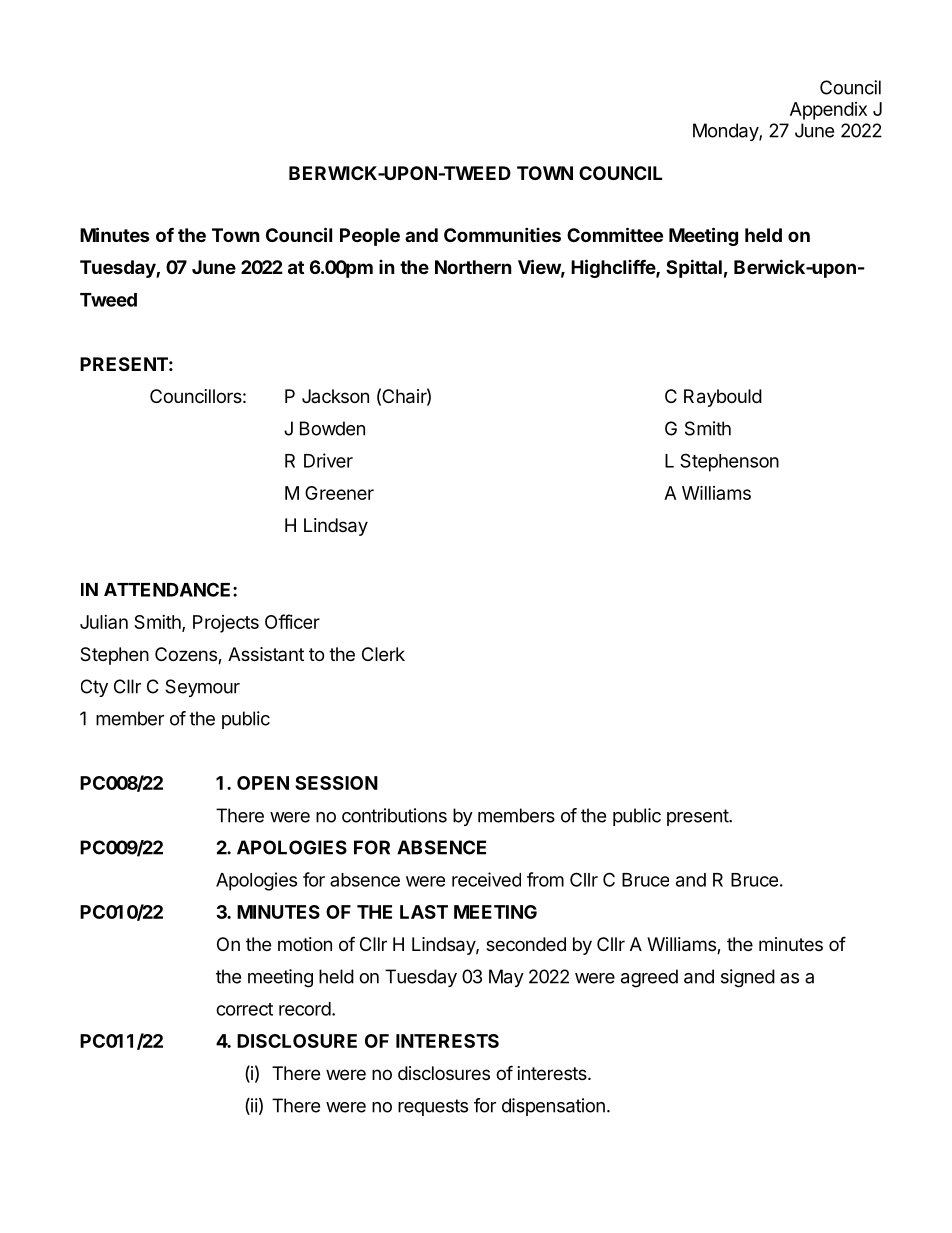 The width and height of the screenshot is (952, 1233). I want to click on Communities, so click(502, 234).
